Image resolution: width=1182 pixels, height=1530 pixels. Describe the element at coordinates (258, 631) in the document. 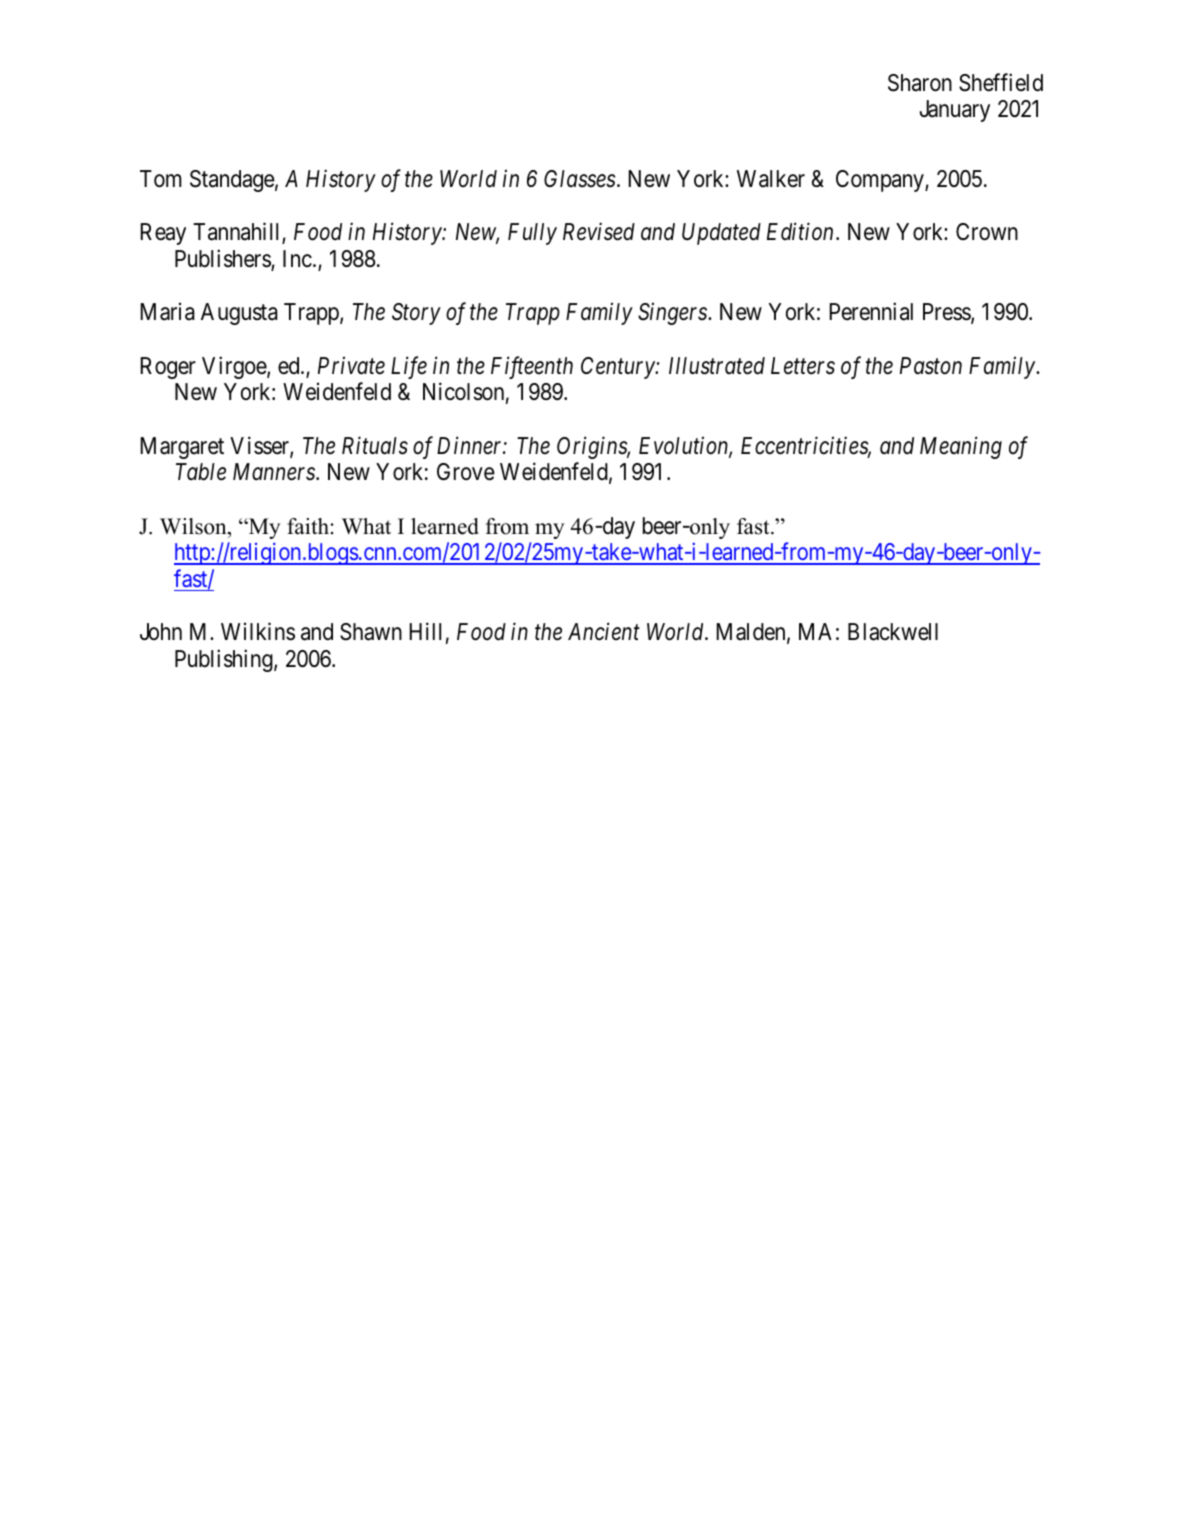

I see `Wilkins` at that location.
